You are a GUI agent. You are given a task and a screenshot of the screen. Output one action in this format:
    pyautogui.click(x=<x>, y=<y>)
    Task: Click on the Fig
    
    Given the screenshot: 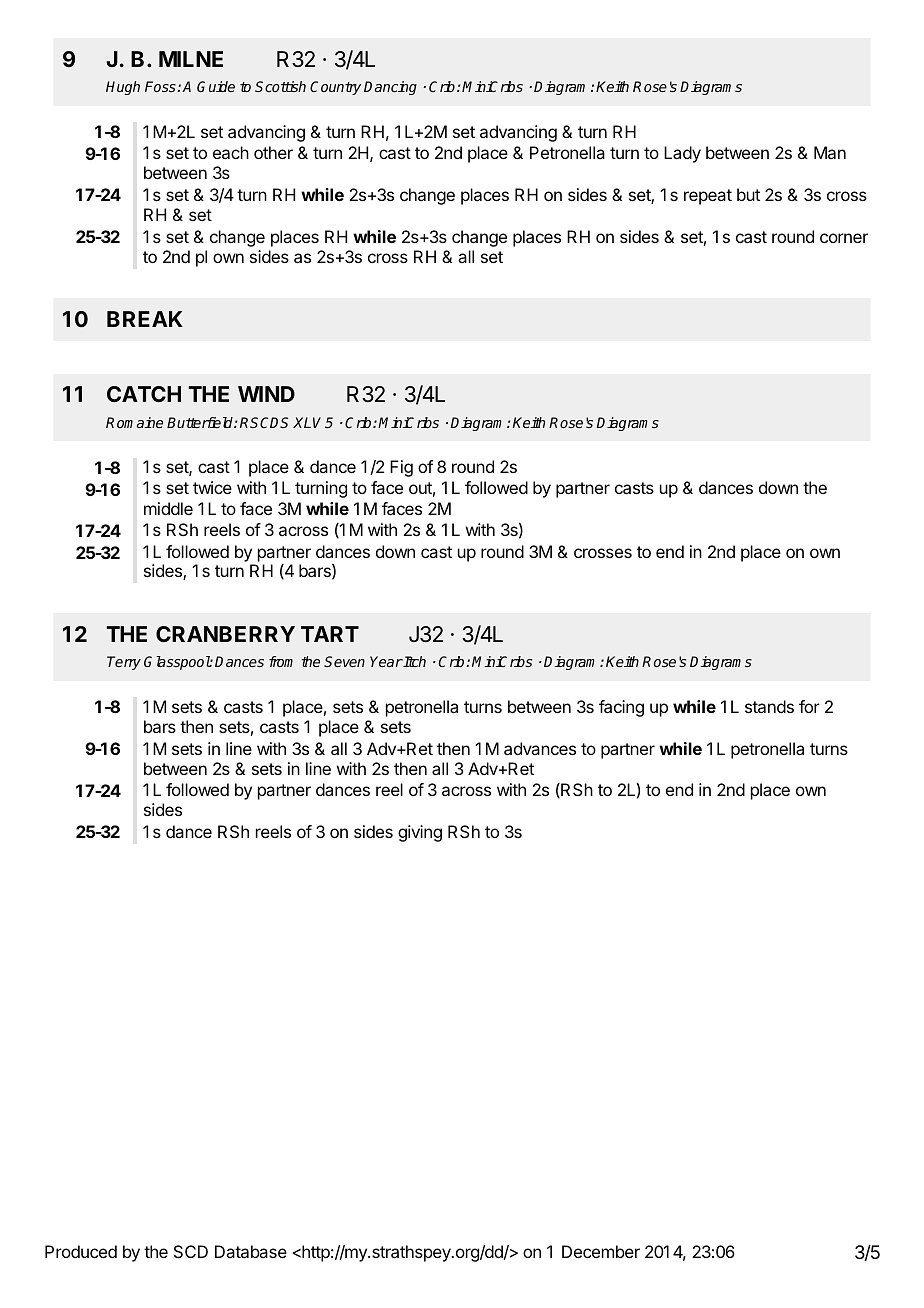 What is the action you would take?
    pyautogui.click(x=401, y=468)
